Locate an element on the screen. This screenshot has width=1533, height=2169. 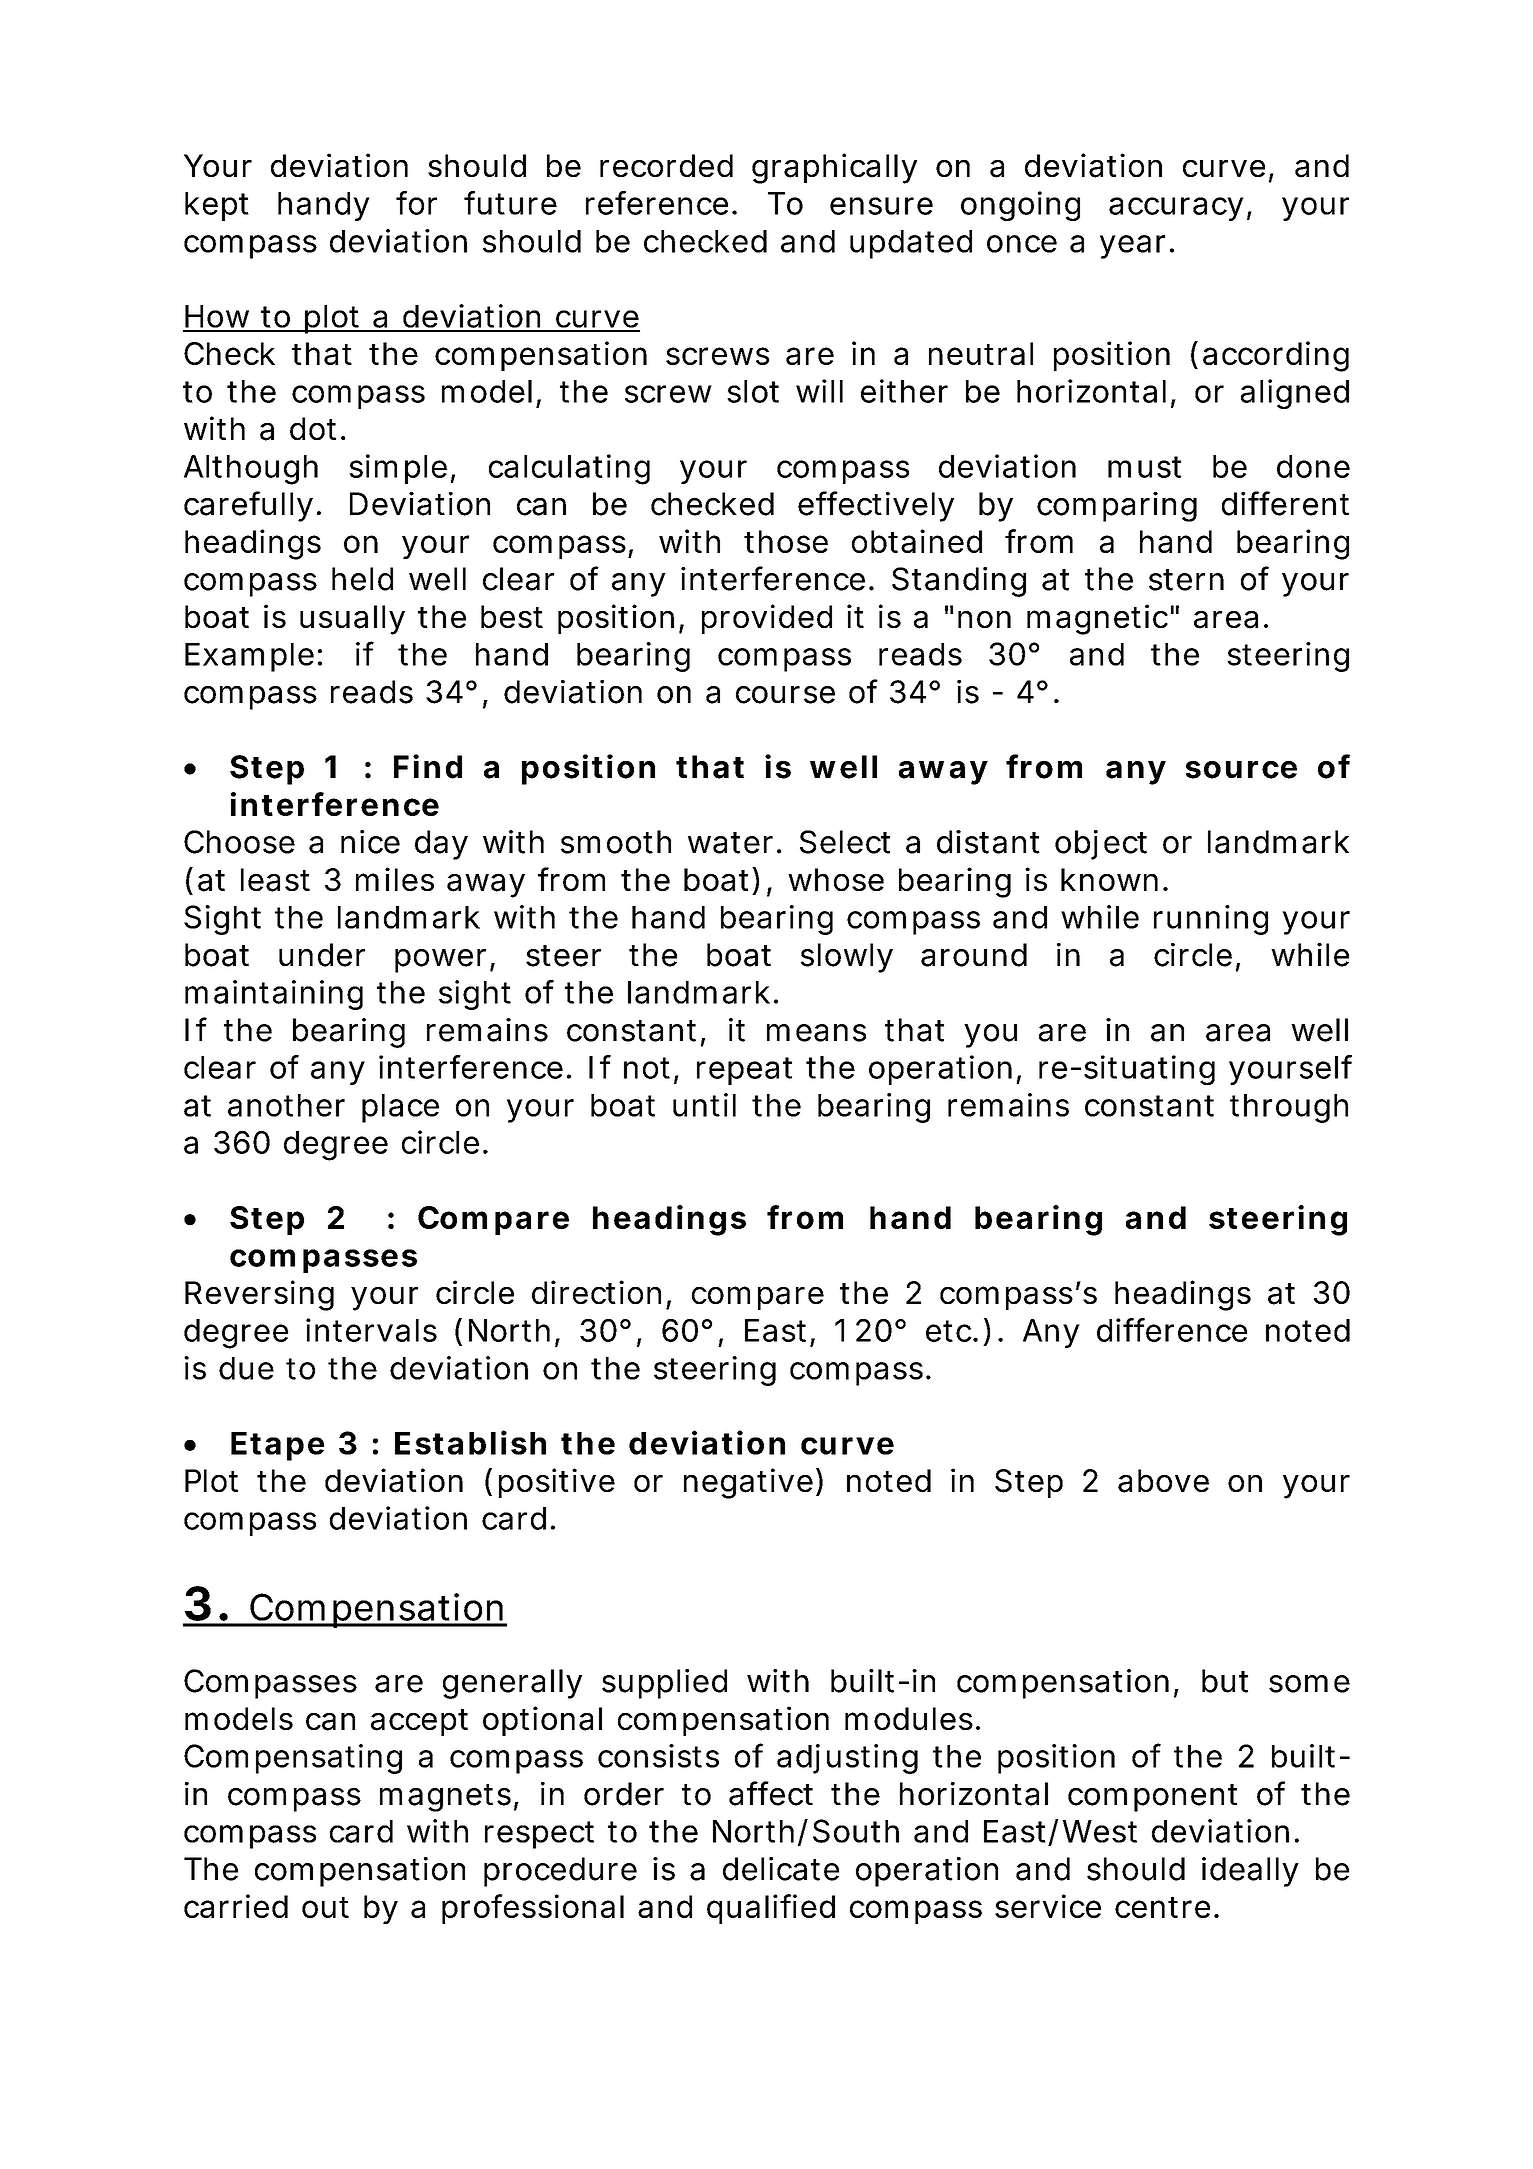
affect is located at coordinates (771, 1793).
